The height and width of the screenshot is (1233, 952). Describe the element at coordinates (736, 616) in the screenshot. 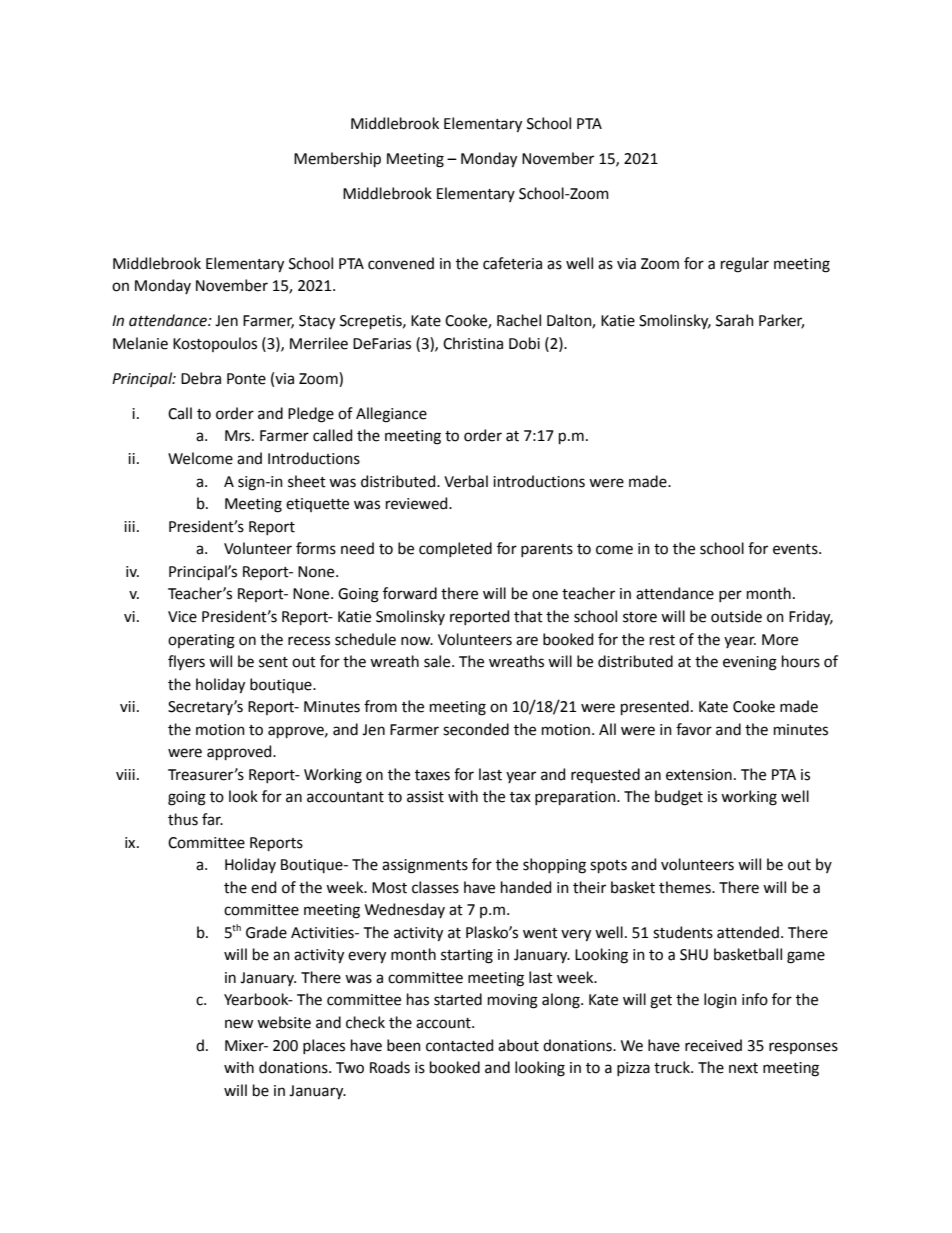

I see `outside` at that location.
